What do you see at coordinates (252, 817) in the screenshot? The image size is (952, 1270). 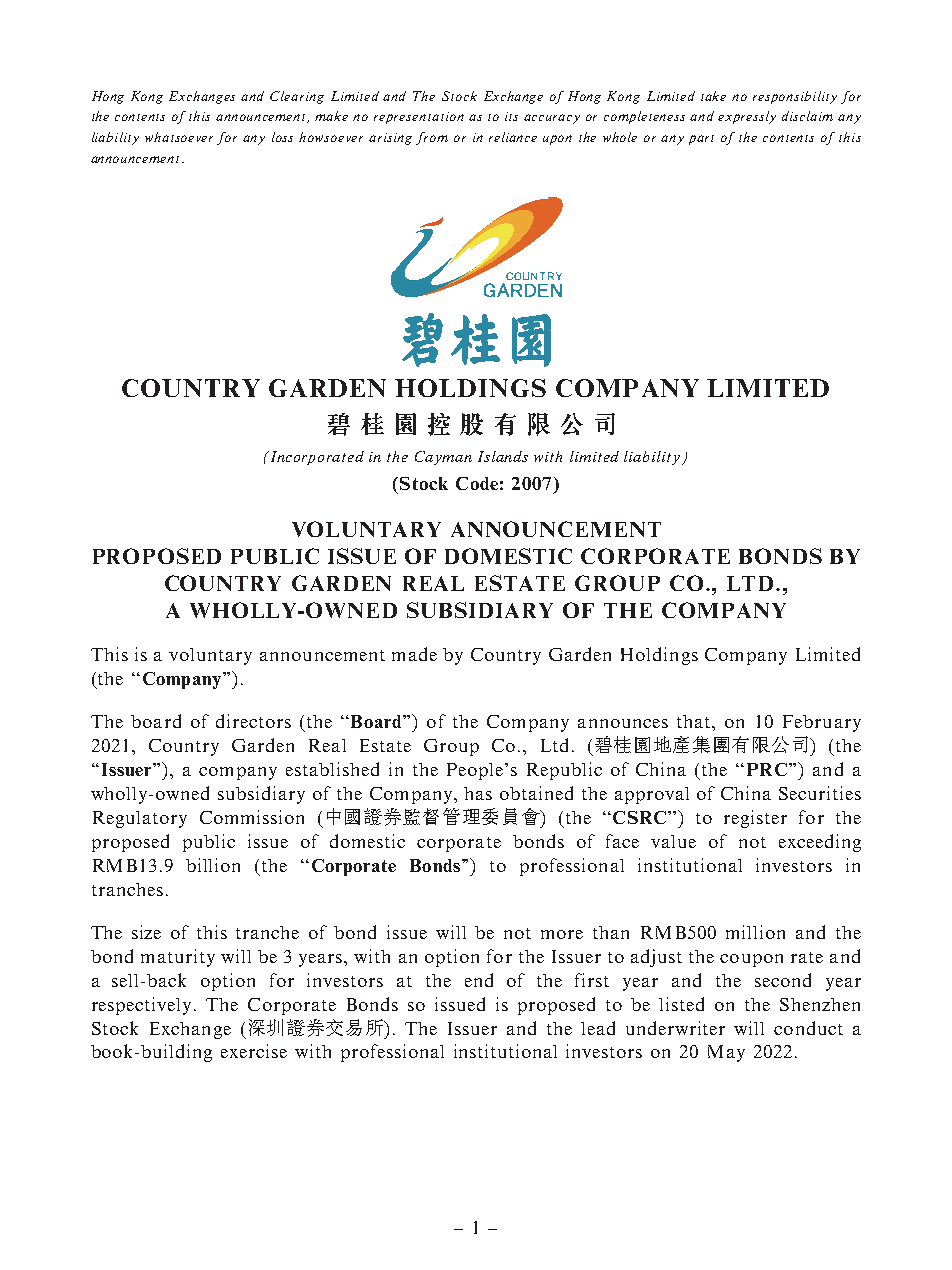 I see `Commission` at bounding box center [252, 817].
